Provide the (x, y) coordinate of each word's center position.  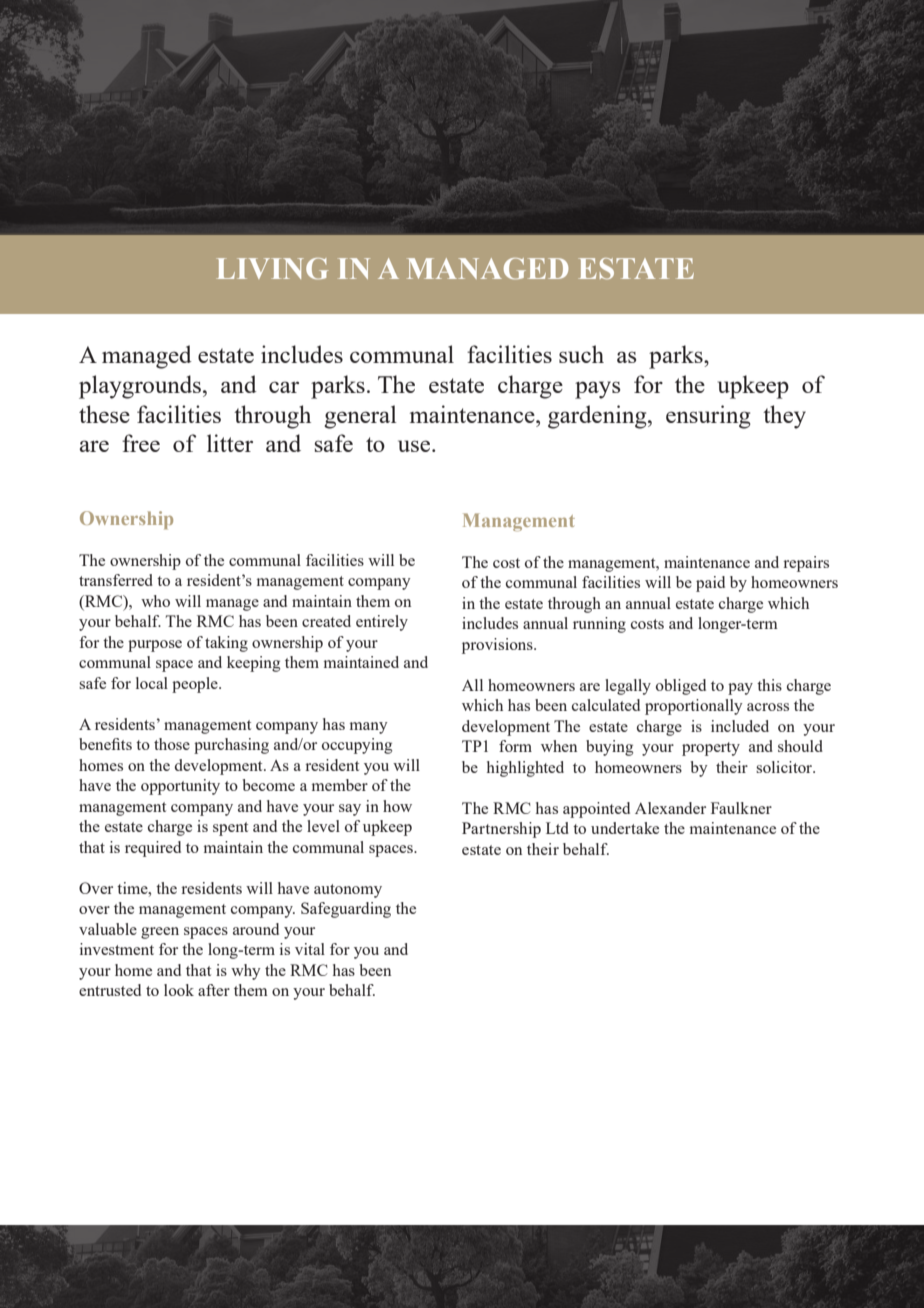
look (179, 990)
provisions (498, 646)
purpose (155, 646)
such (581, 354)
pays (597, 390)
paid (710, 584)
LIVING (272, 269)
